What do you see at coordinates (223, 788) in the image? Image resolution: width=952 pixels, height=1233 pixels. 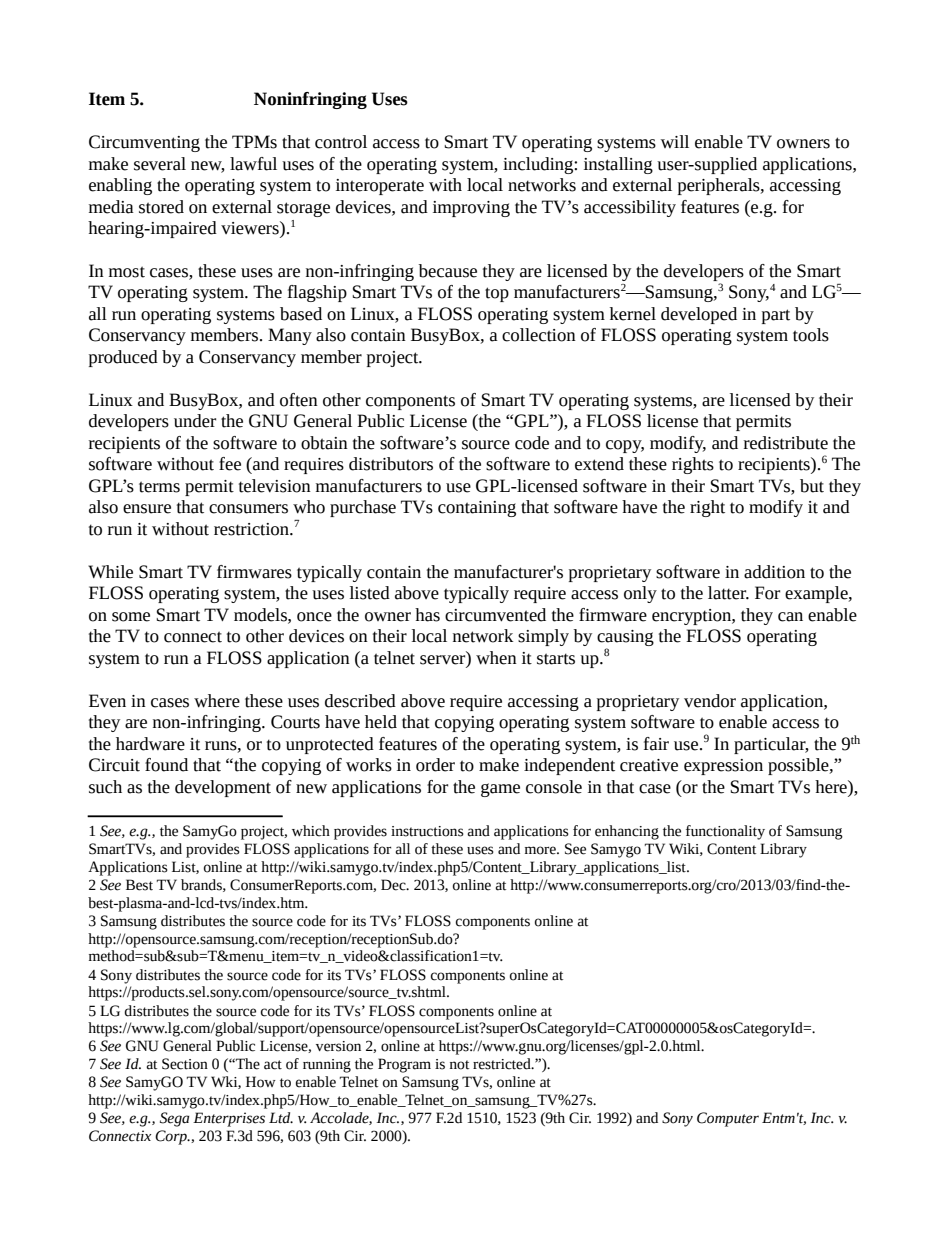 I see `development` at bounding box center [223, 788].
